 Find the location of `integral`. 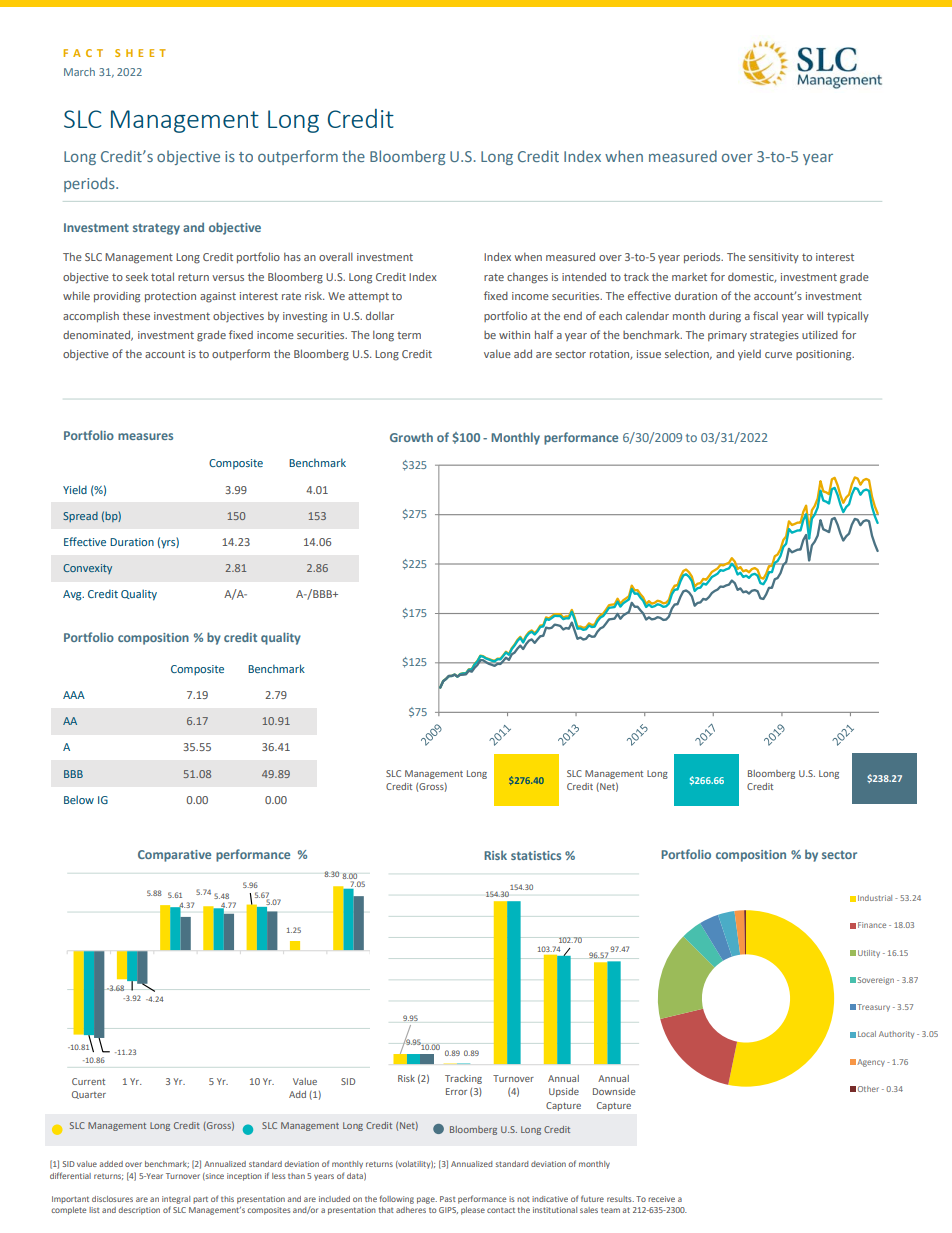

integral is located at coordinates (176, 1200).
